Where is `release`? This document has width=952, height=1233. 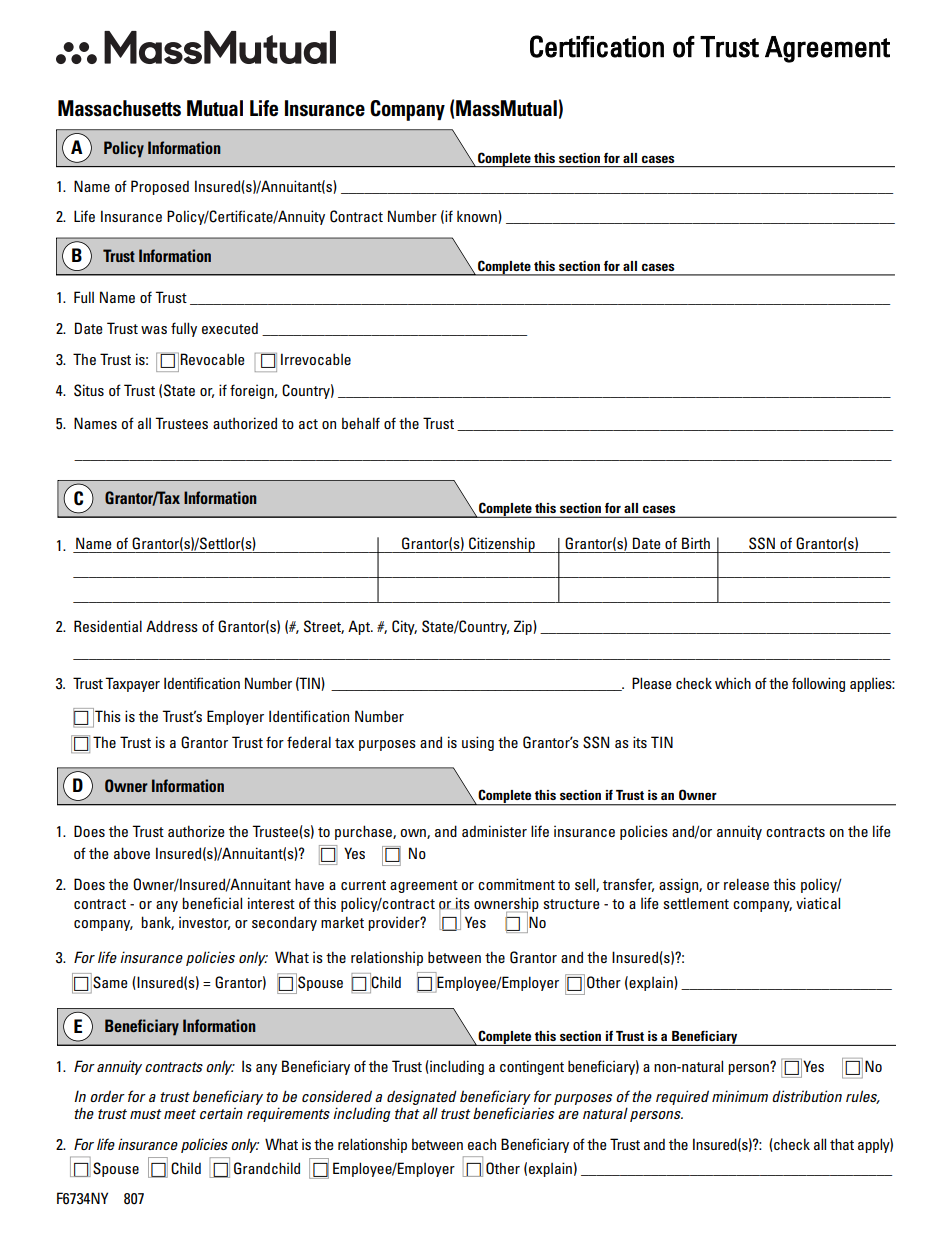
release is located at coordinates (746, 884).
